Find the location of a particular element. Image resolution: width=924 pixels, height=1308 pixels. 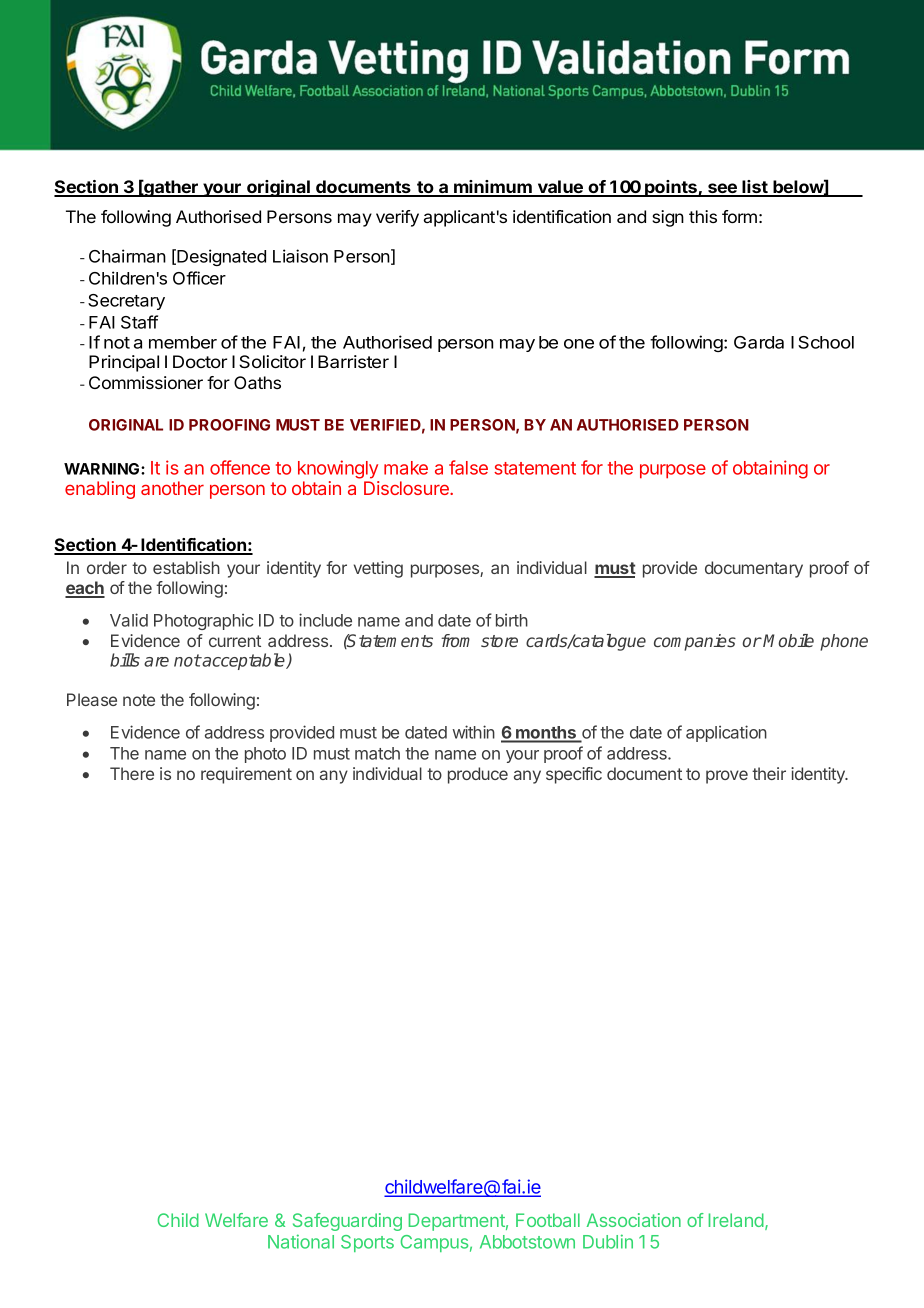

National is located at coordinates (301, 1241).
